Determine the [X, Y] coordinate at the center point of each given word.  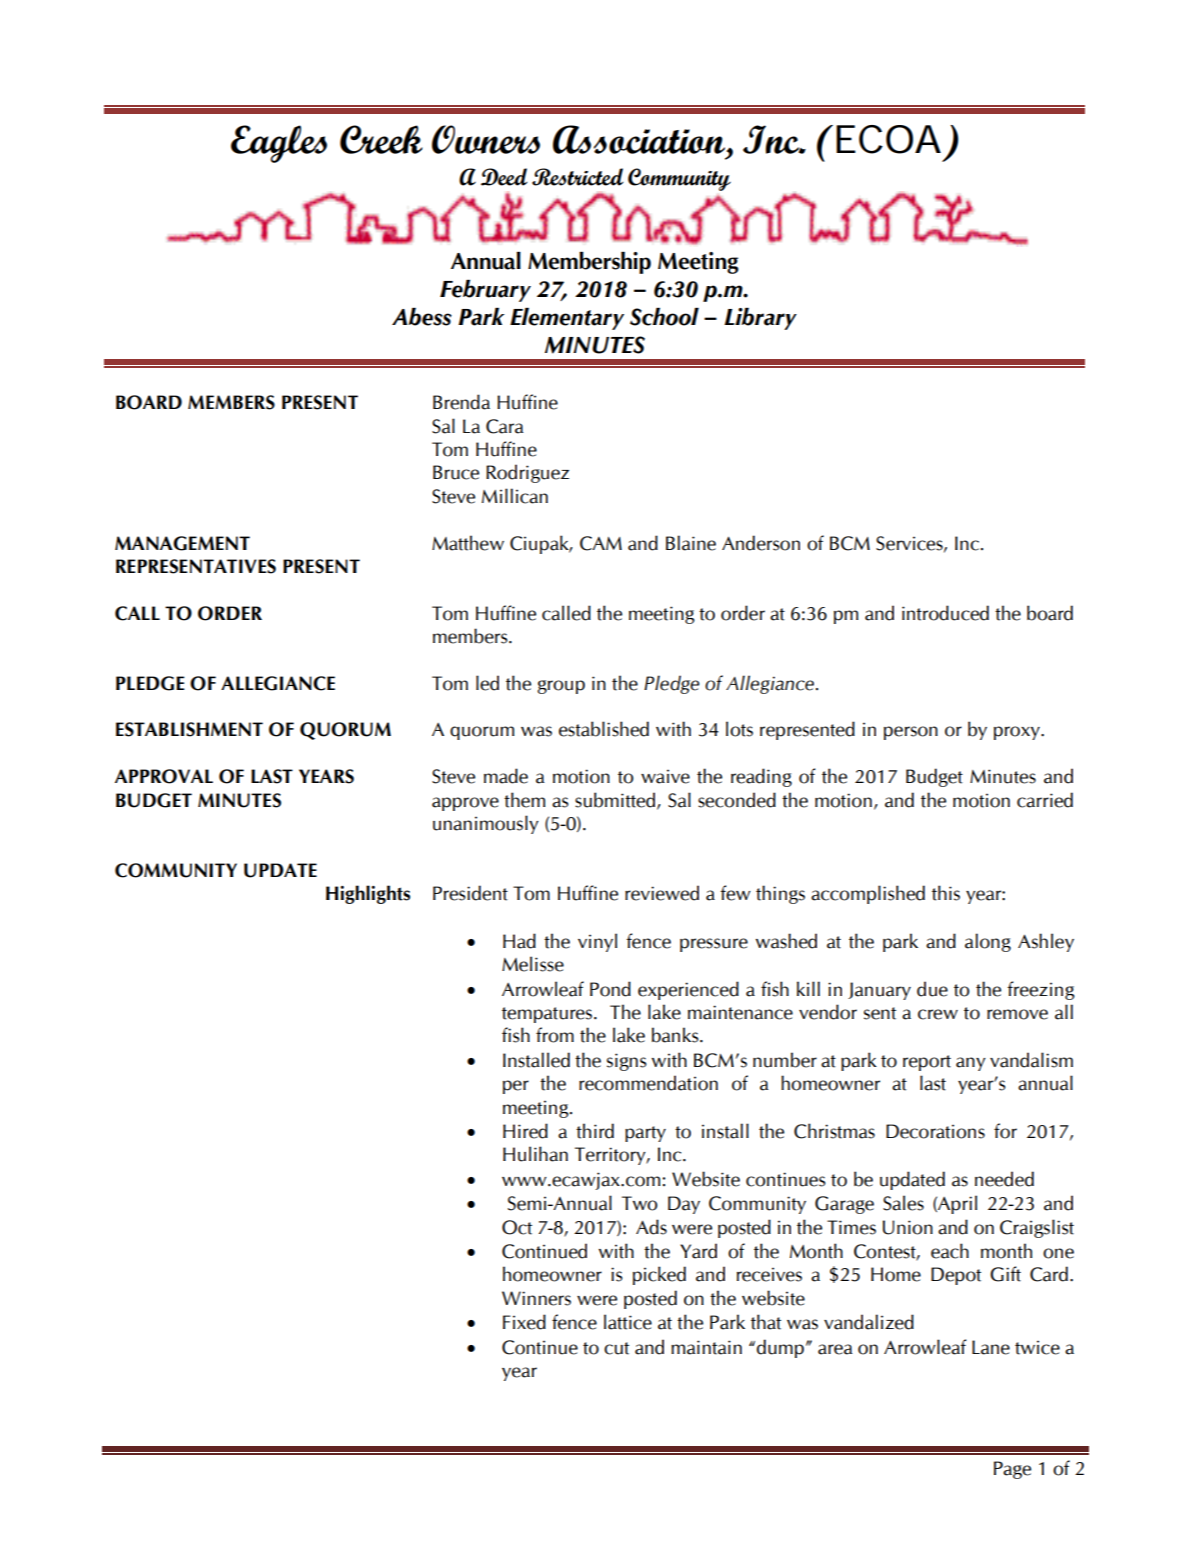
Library [760, 319]
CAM [601, 543]
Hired [525, 1131]
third [595, 1131]
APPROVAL [164, 776]
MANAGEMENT [182, 543]
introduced [945, 613]
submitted [616, 800]
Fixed [524, 1322]
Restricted [577, 177]
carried [1045, 800]
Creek [381, 139]
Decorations [935, 1131]
